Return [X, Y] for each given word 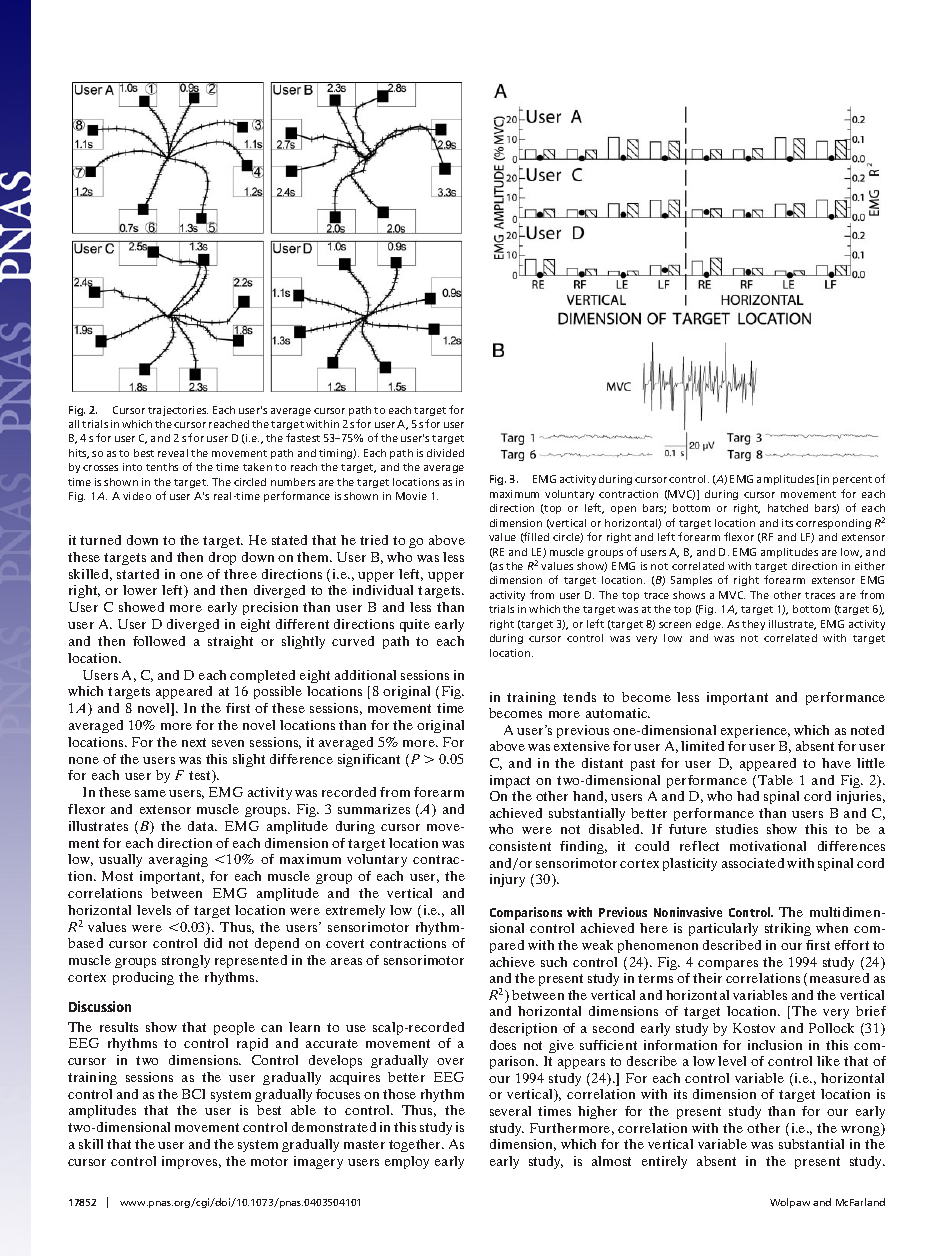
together [416, 1145]
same [150, 793]
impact [510, 781]
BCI [193, 1094]
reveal [173, 453]
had [748, 796]
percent [852, 480]
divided [445, 453]
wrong [861, 1131]
